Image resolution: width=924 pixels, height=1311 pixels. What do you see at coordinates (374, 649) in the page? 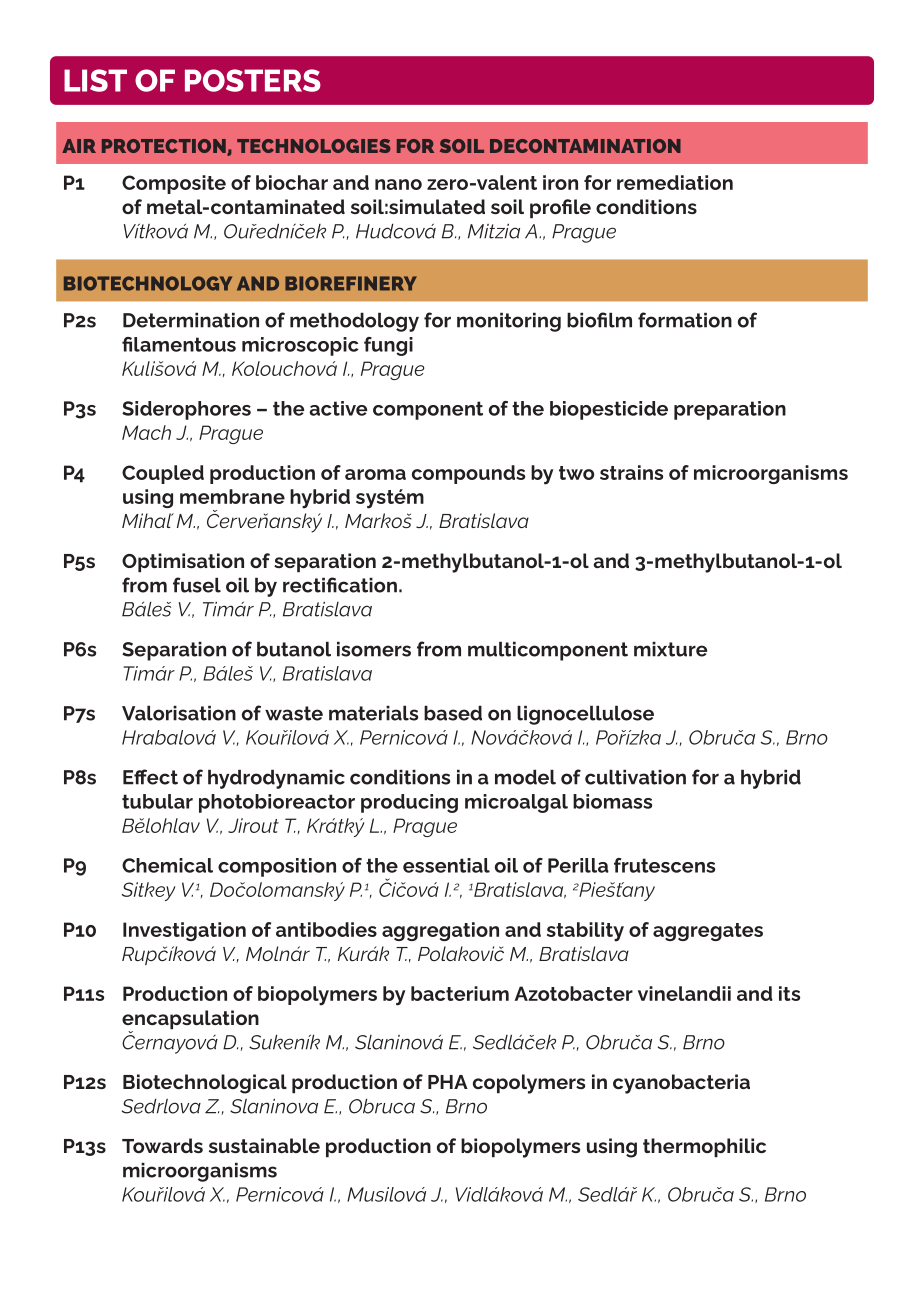
I see `isomers` at bounding box center [374, 649].
